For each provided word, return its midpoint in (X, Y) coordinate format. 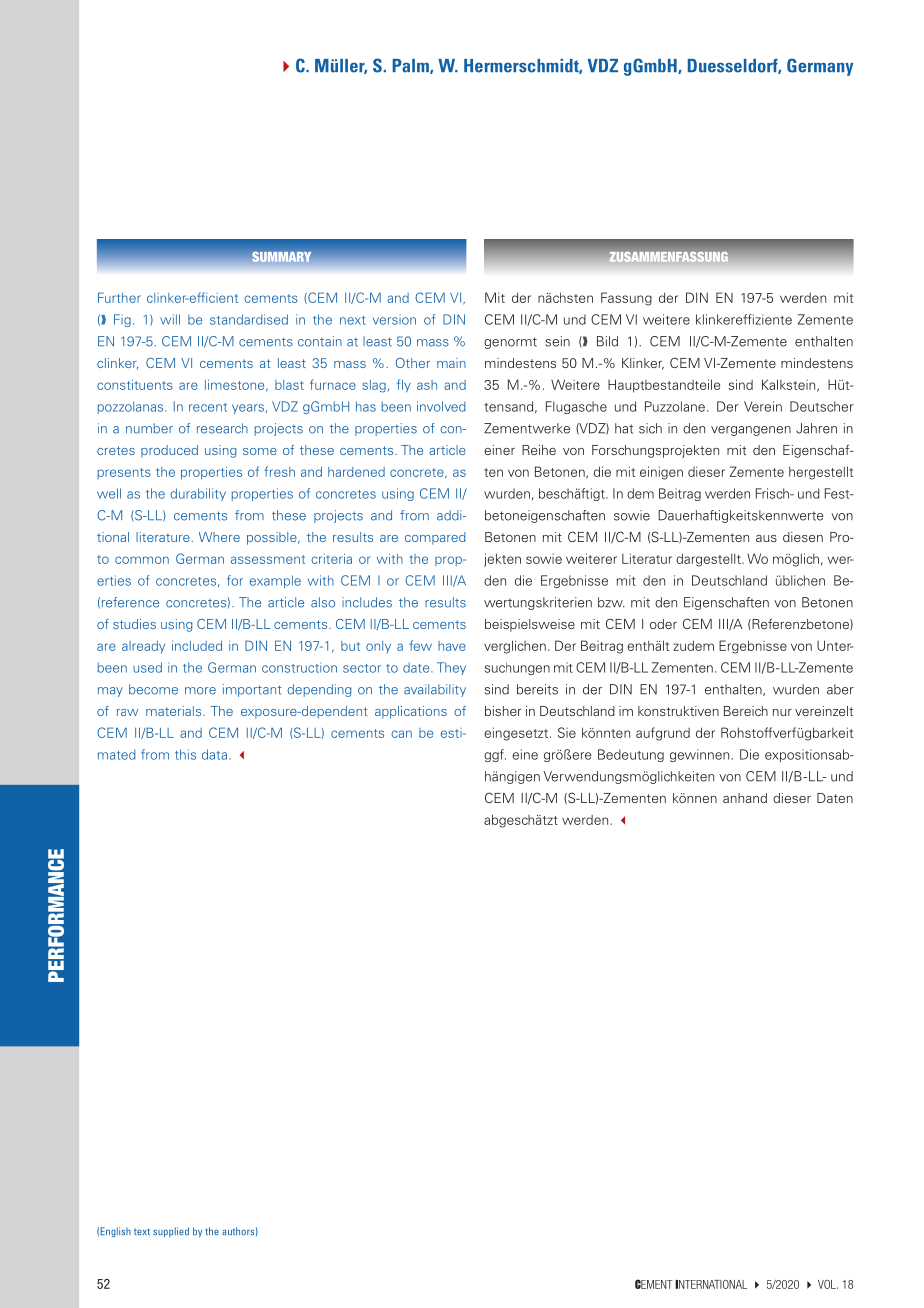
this (185, 754)
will (170, 319)
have (452, 646)
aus (766, 538)
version (394, 319)
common (142, 560)
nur (782, 712)
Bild (607, 341)
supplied (171, 1232)
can (401, 734)
